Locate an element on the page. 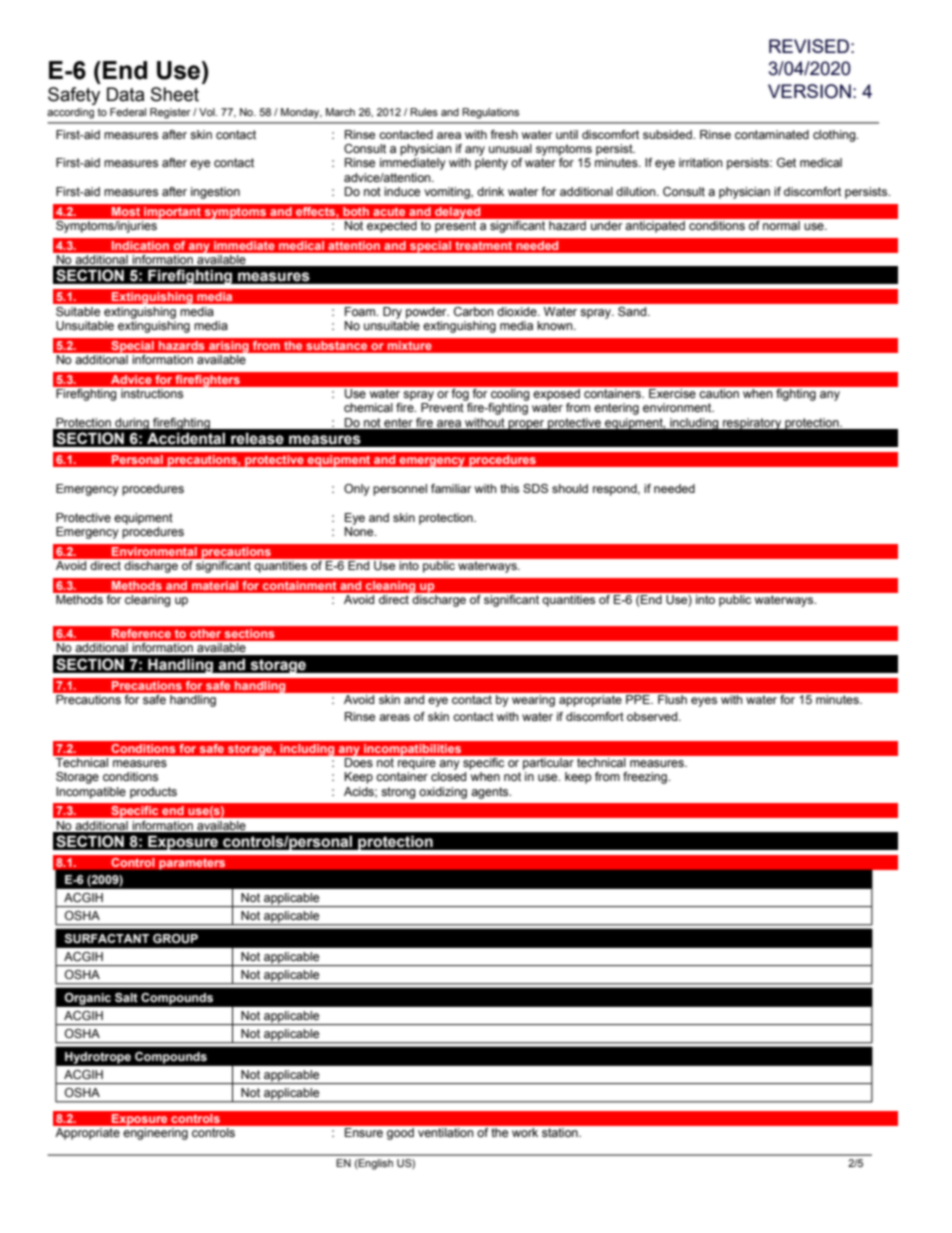 The height and width of the image is (1233, 952). Register is located at coordinates (170, 113).
